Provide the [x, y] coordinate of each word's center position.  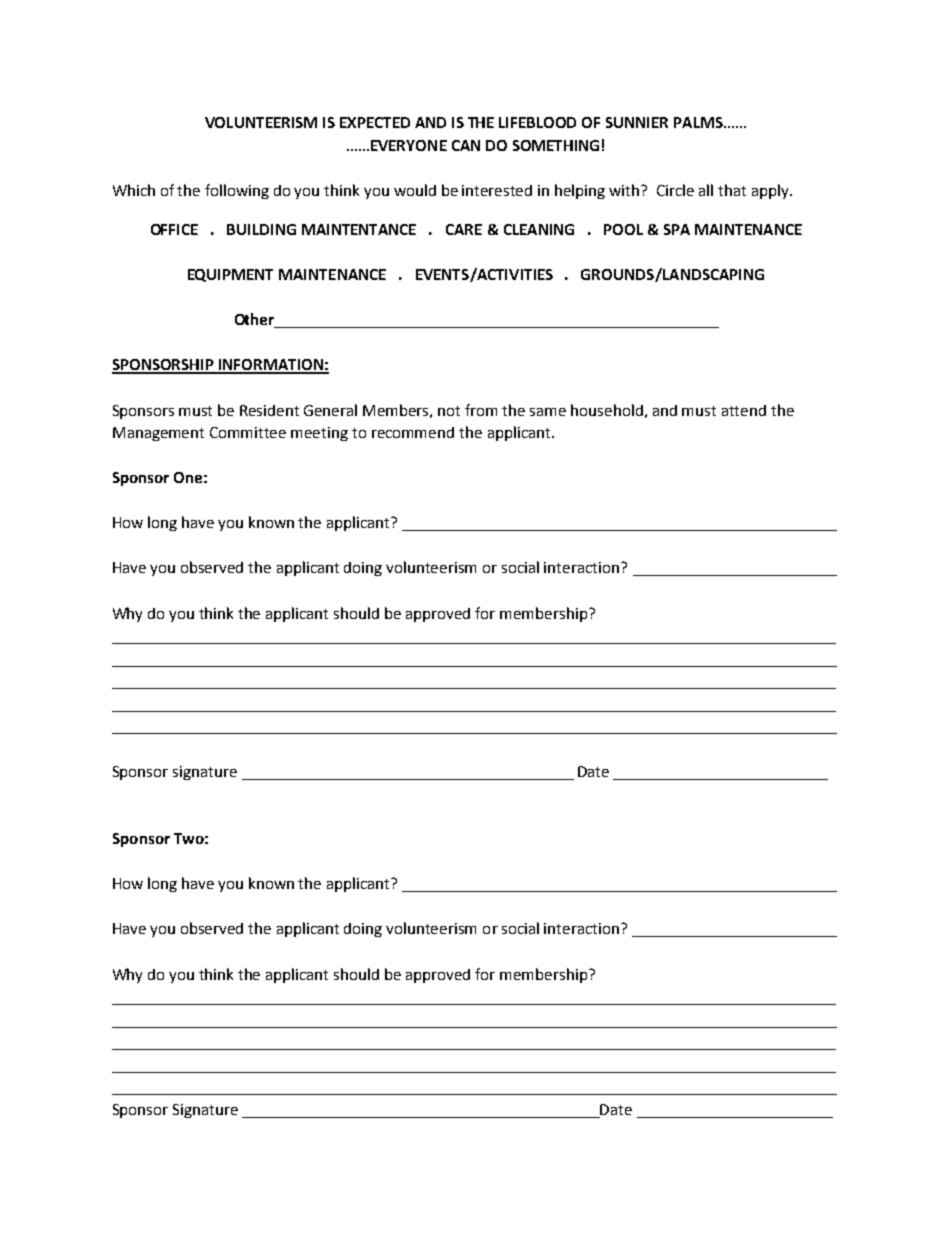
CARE [464, 229]
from [481, 410]
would [415, 190]
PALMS [699, 122]
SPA [677, 229]
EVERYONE [409, 145]
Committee [248, 432]
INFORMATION [271, 366]
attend [744, 410]
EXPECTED [375, 122]
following [237, 191]
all [706, 190]
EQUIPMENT [230, 275]
